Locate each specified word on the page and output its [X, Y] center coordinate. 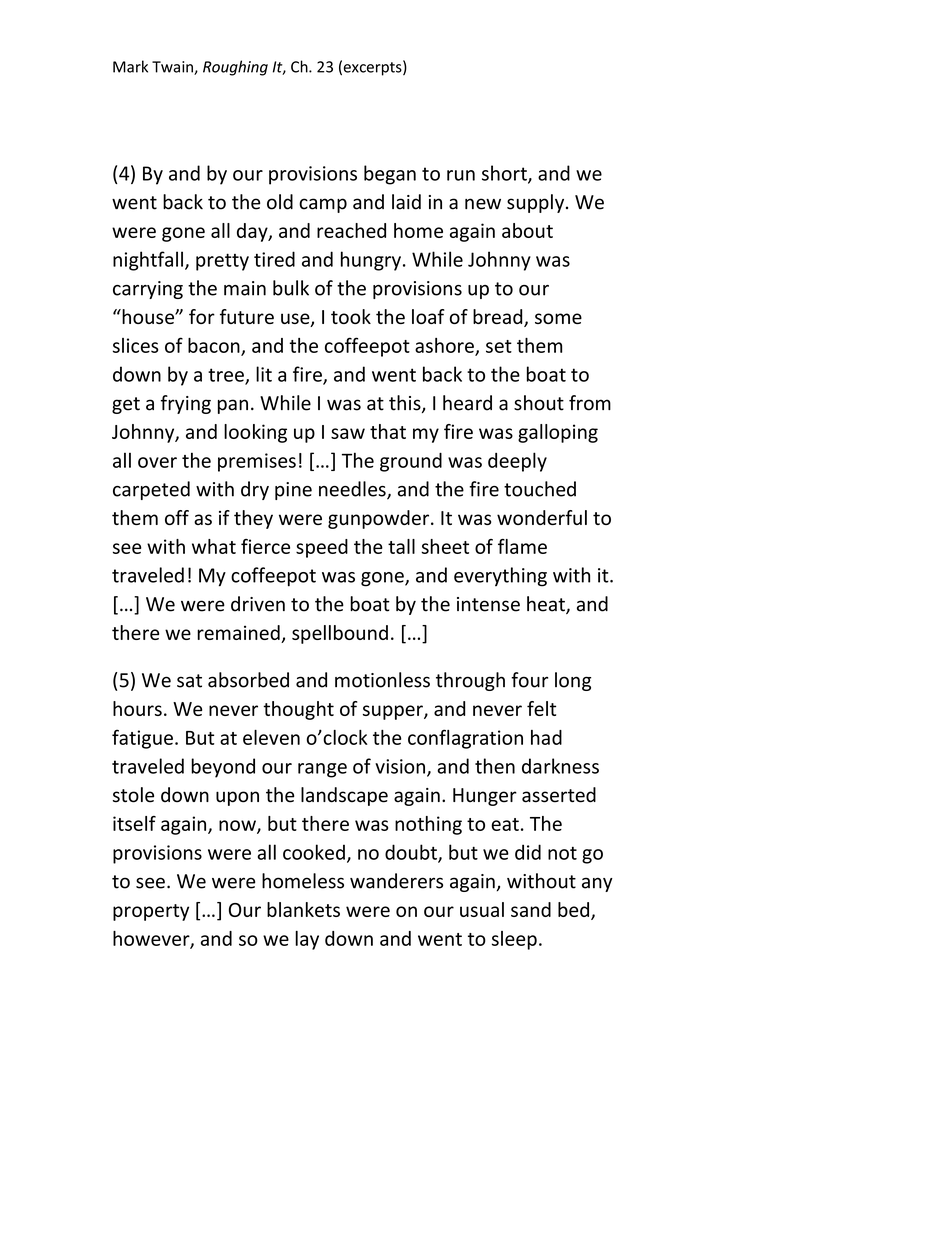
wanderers [396, 881]
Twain [173, 68]
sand [531, 909]
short [505, 174]
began [390, 175]
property [151, 912]
